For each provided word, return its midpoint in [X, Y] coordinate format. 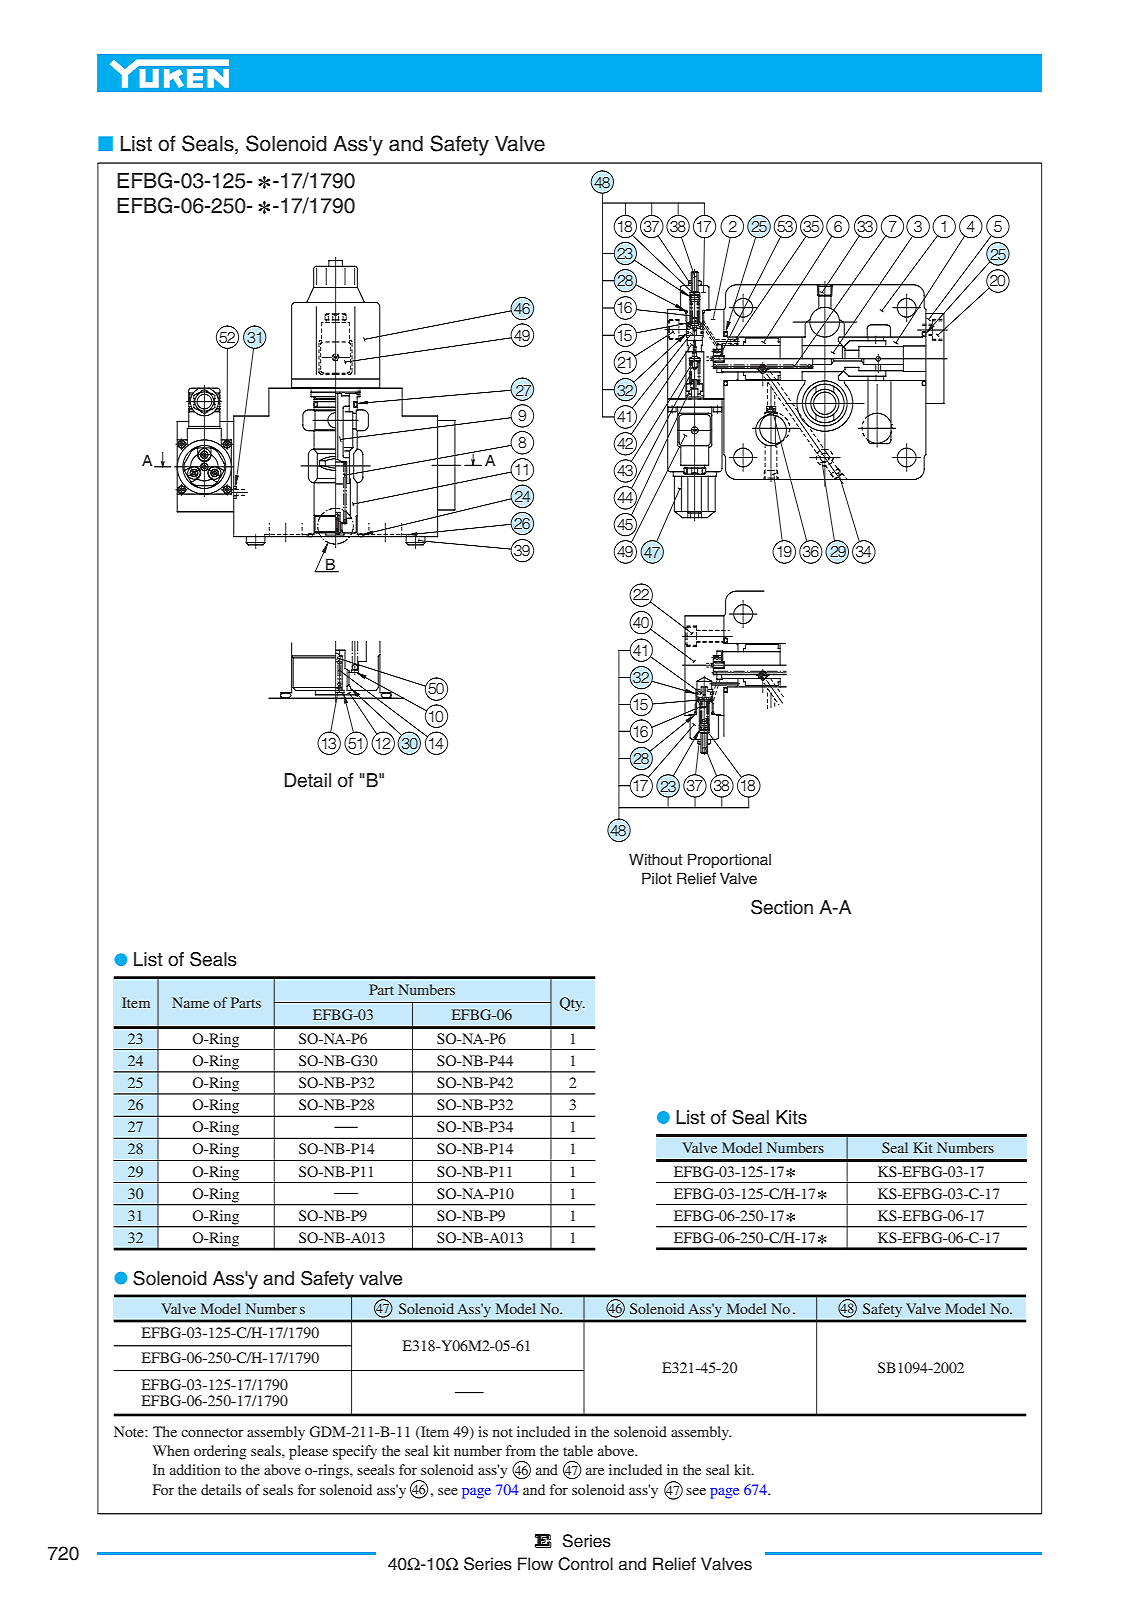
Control [585, 1564]
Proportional [729, 861]
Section [782, 907]
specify [355, 1452]
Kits [791, 1117]
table [578, 1450]
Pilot [657, 878]
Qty [572, 1004]
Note [130, 1431]
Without [655, 859]
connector [212, 1432]
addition [195, 1469]
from [521, 1450]
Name [190, 1002]
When [171, 1450]
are [595, 1471]
